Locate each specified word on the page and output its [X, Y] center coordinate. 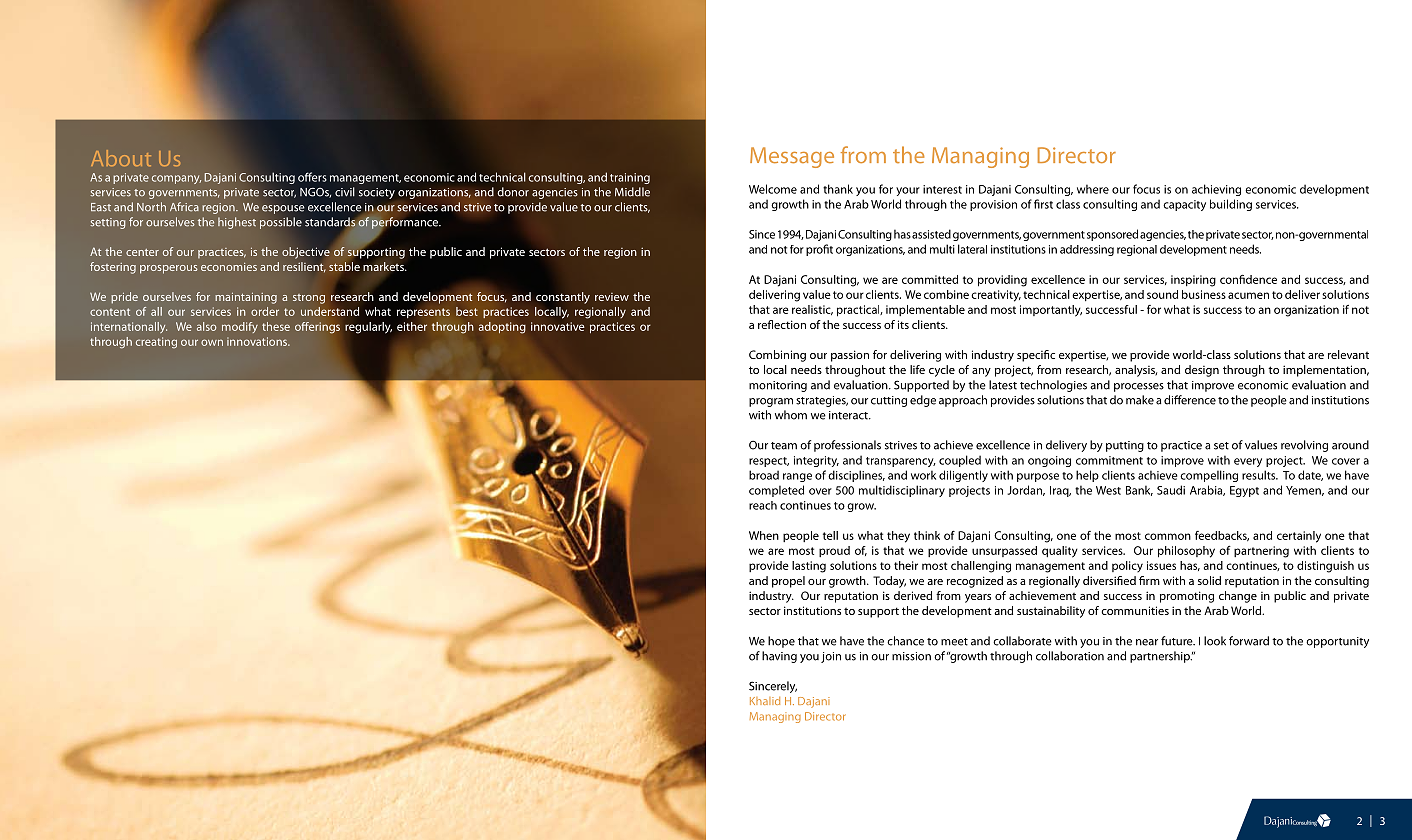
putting [1125, 446]
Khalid [765, 701]
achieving [1216, 190]
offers [312, 177]
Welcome [773, 189]
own [212, 342]
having [779, 657]
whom [791, 415]
